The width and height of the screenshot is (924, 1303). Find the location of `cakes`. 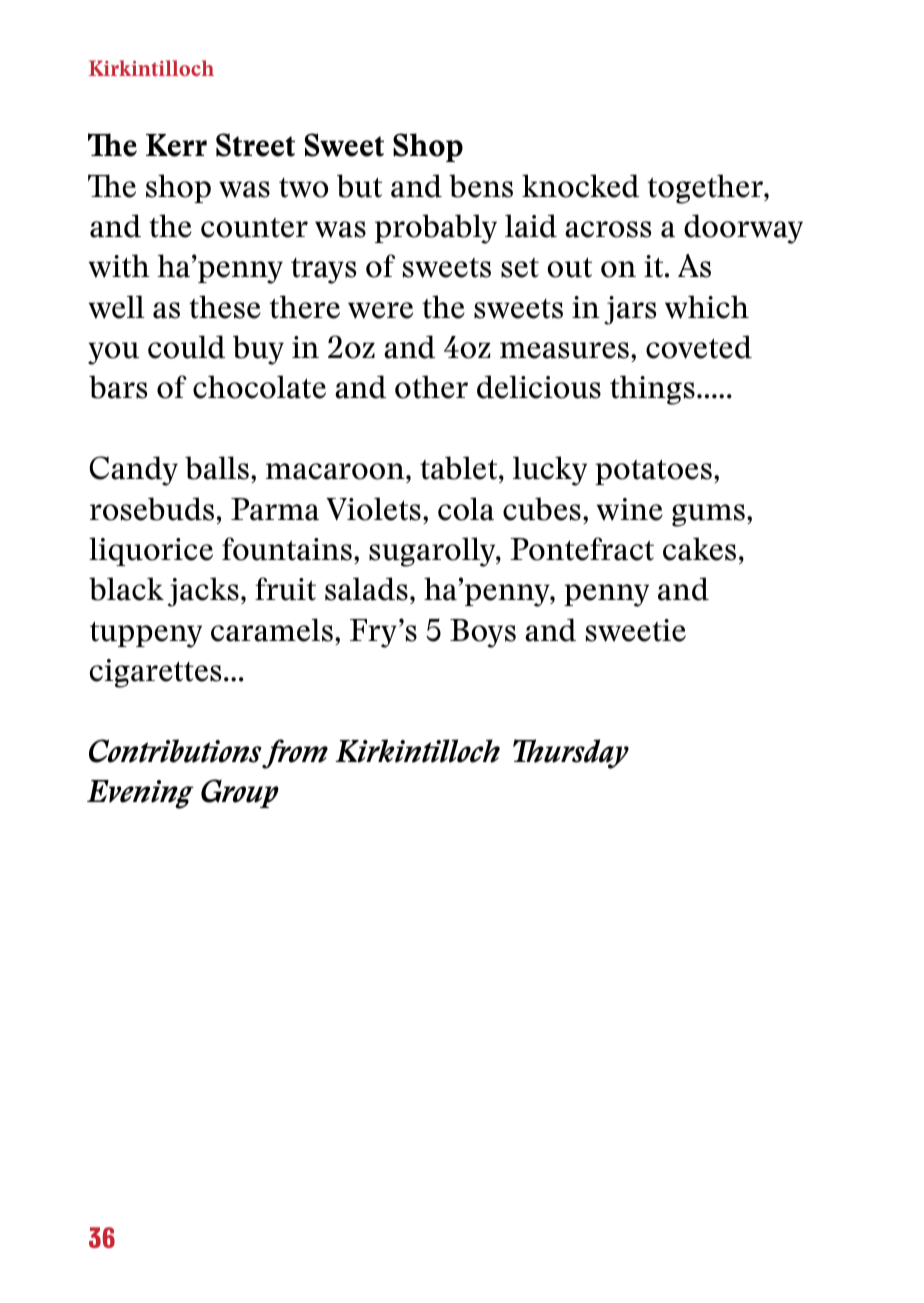

cakes is located at coordinates (699, 549).
